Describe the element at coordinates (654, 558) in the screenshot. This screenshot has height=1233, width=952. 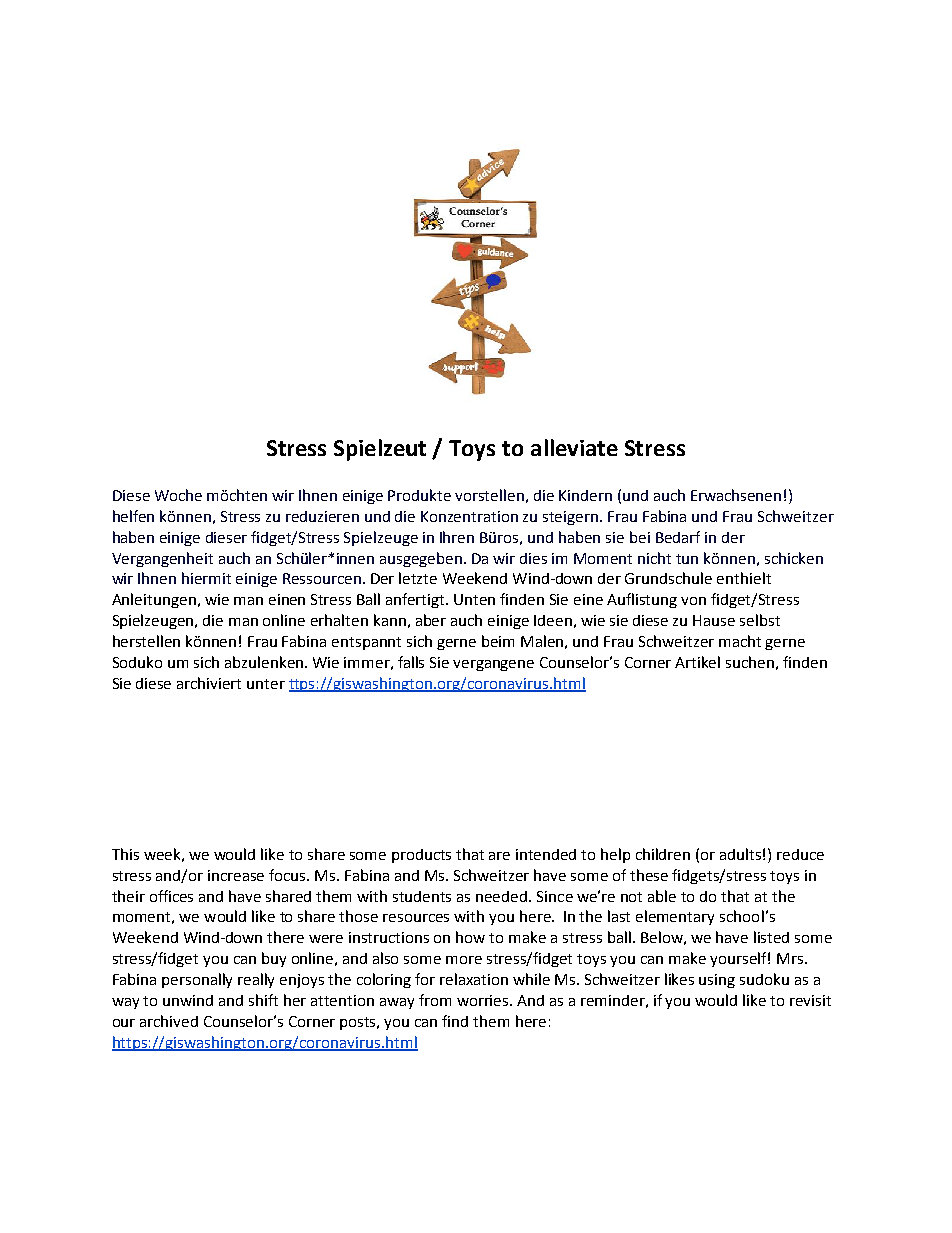
I see `nicht` at that location.
